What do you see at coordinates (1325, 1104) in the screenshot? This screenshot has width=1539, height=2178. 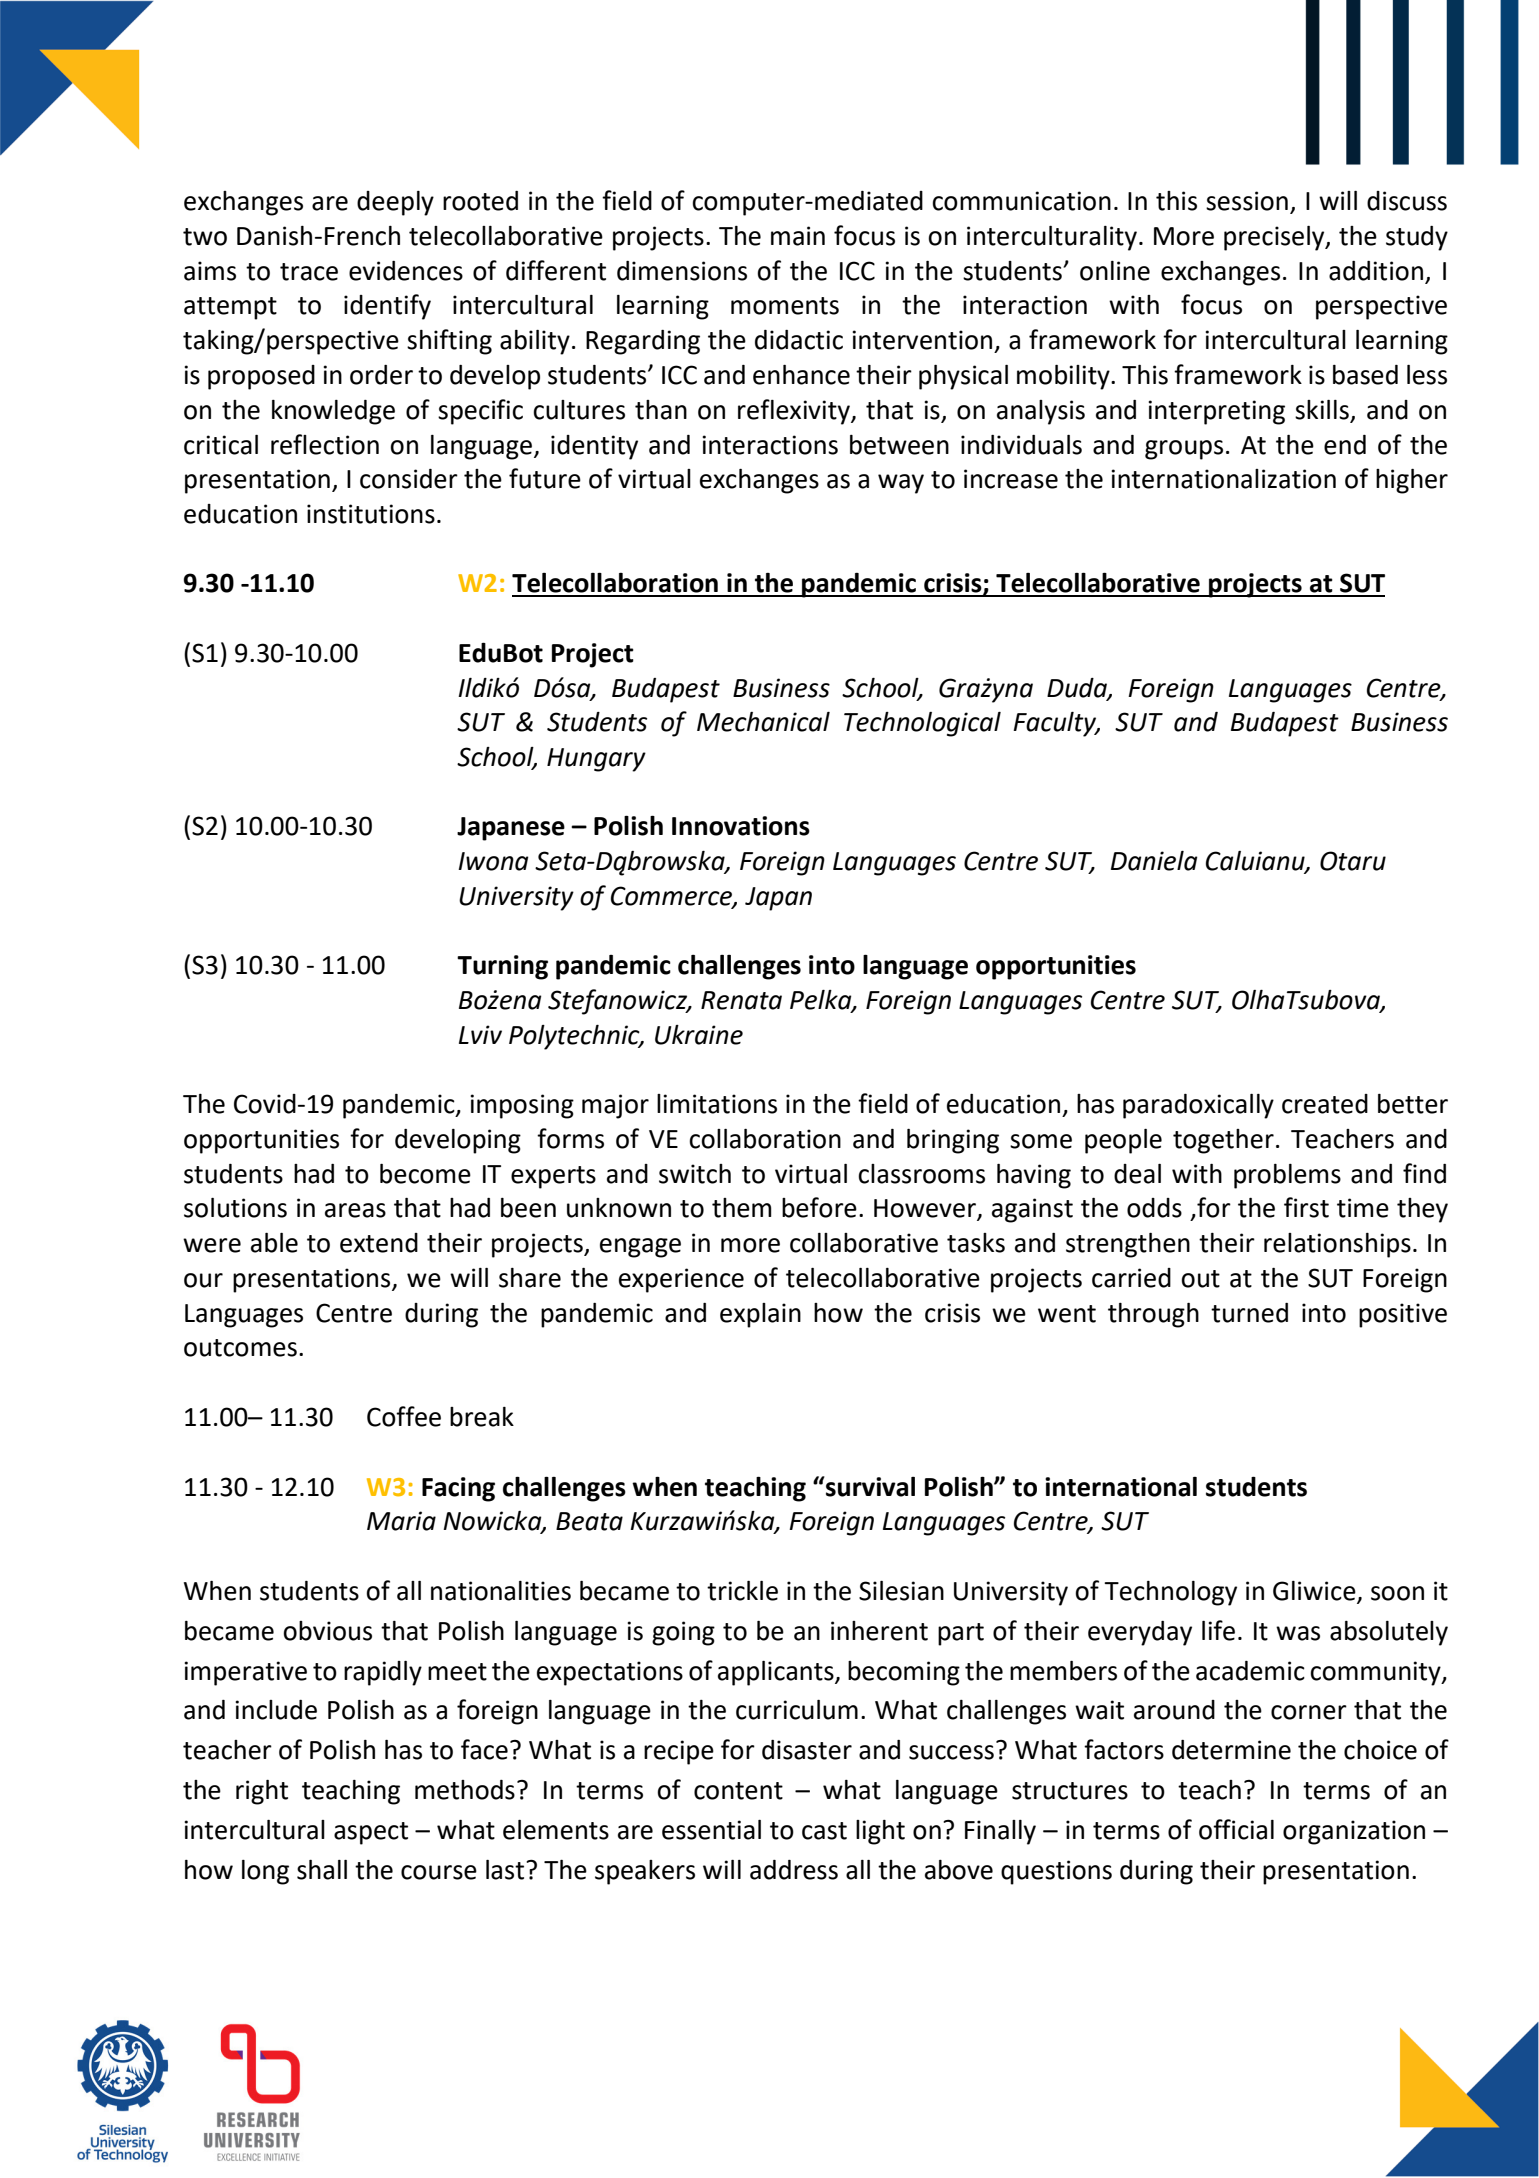 I see `created` at bounding box center [1325, 1104].
